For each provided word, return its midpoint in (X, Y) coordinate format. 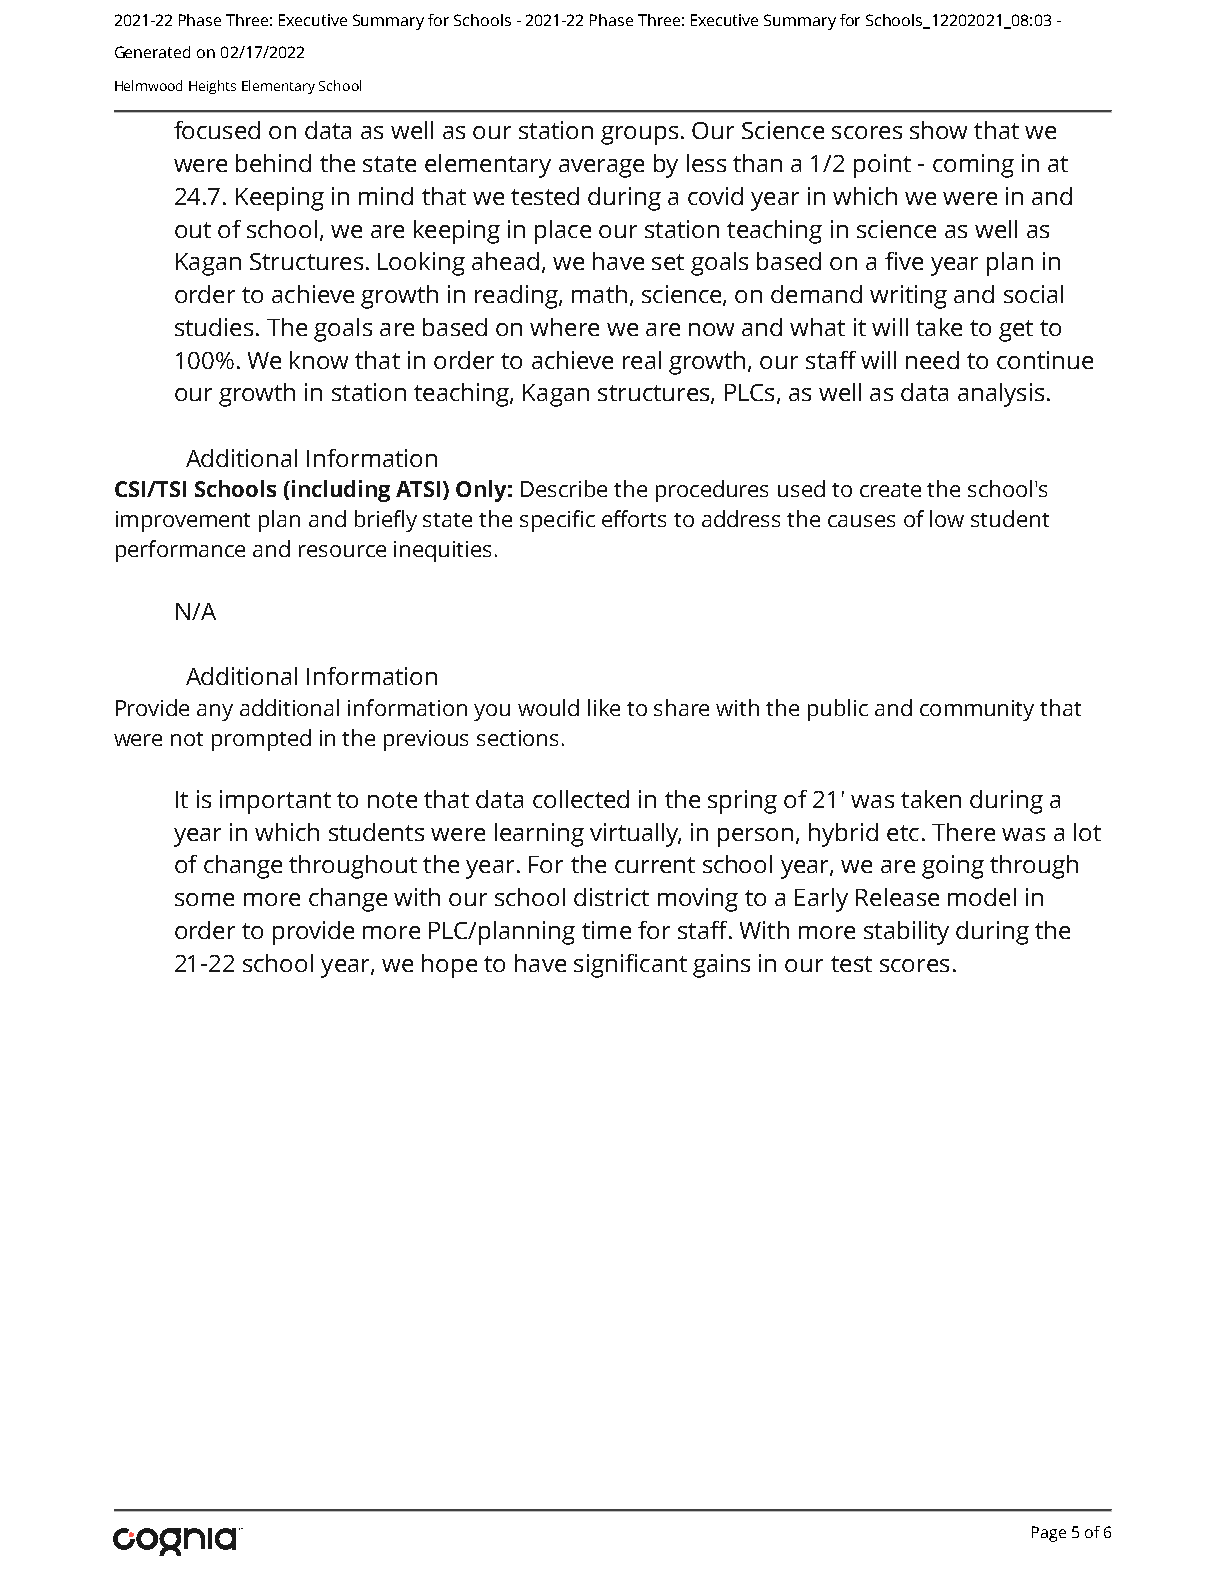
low (947, 518)
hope (449, 966)
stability (906, 933)
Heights (212, 87)
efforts (634, 518)
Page (1049, 1534)
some (204, 899)
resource (342, 551)
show (938, 130)
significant (630, 966)
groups (639, 135)
